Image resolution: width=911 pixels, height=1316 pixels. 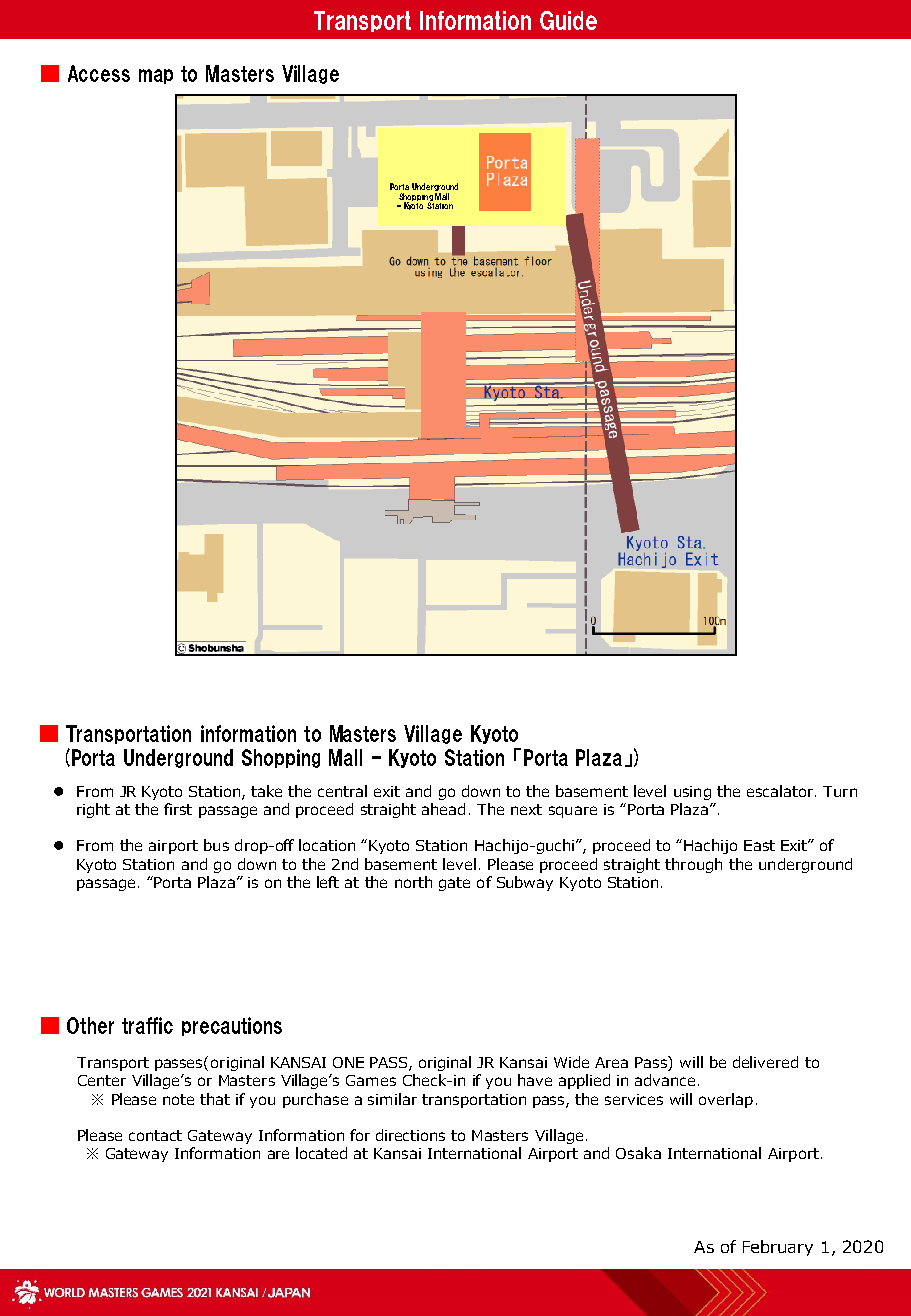 What do you see at coordinates (266, 791) in the image?
I see `take` at bounding box center [266, 791].
